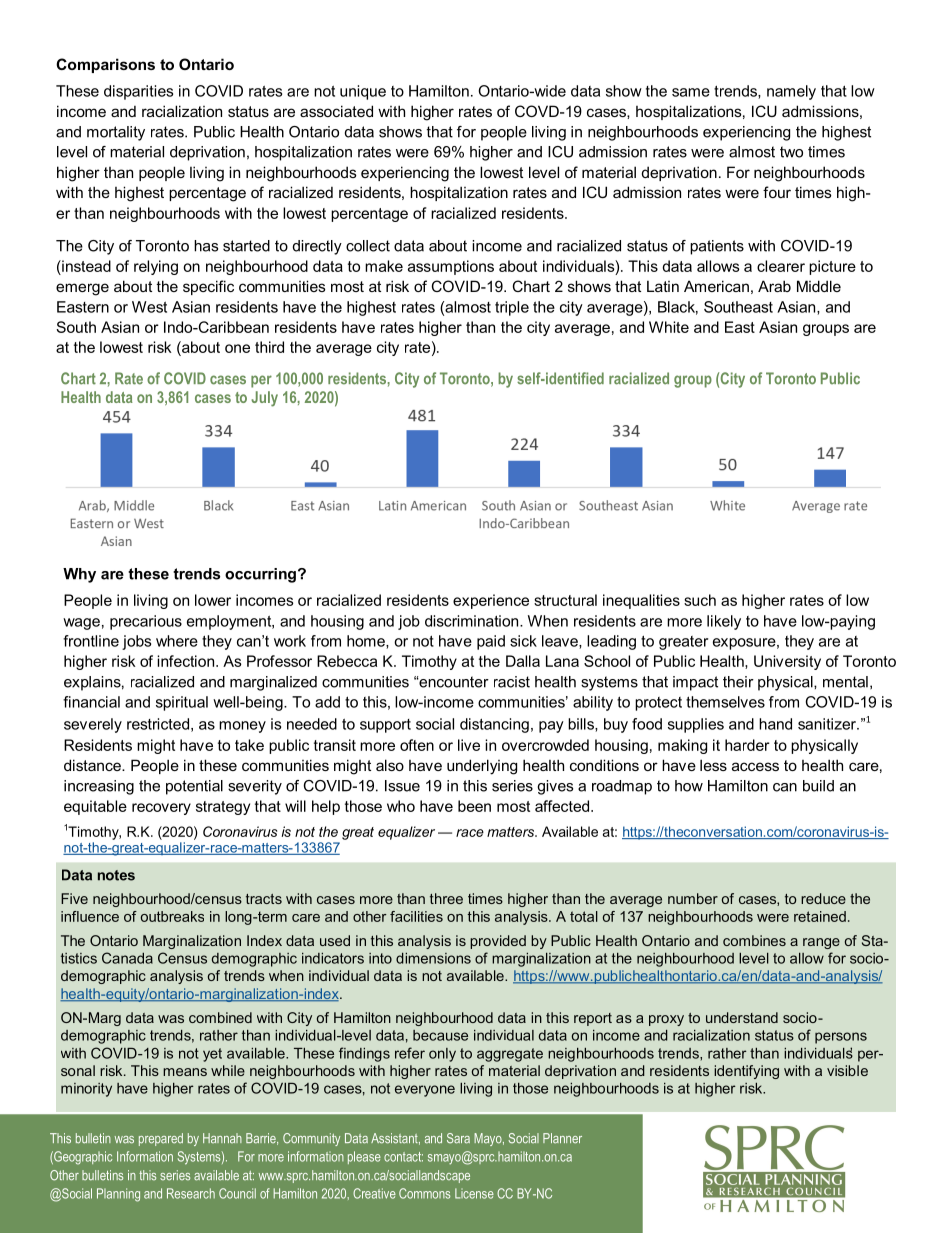 The height and width of the screenshot is (1233, 952). What do you see at coordinates (458, 1138) in the screenshot?
I see `Sara` at bounding box center [458, 1138].
